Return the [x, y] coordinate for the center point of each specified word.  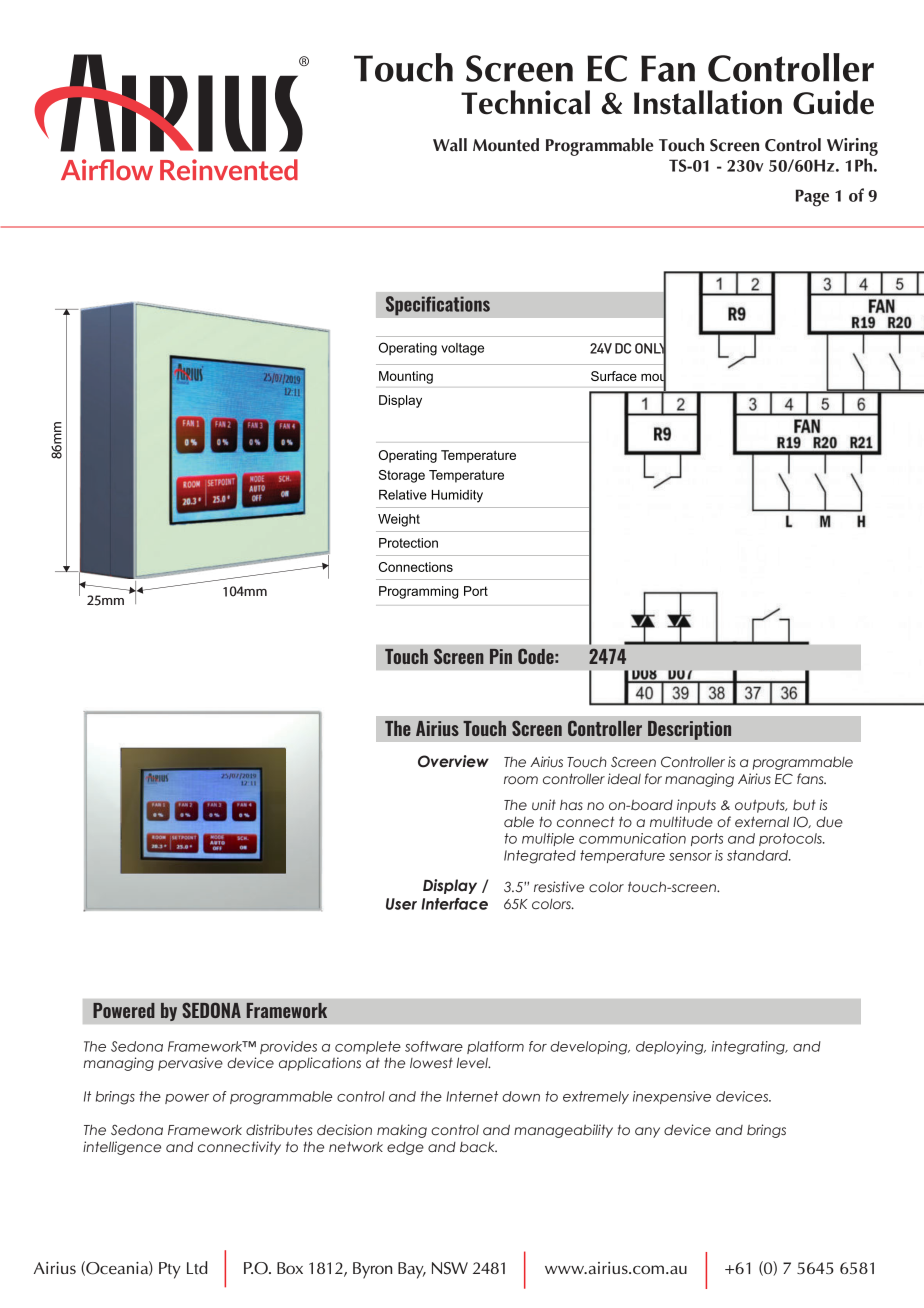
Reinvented [229, 170]
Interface [454, 904]
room [521, 780]
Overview [453, 761]
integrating [749, 1048]
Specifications [438, 306]
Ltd [197, 1267]
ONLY [650, 348]
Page [812, 198]
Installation [708, 102]
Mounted [506, 145]
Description [690, 730]
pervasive [190, 1064]
